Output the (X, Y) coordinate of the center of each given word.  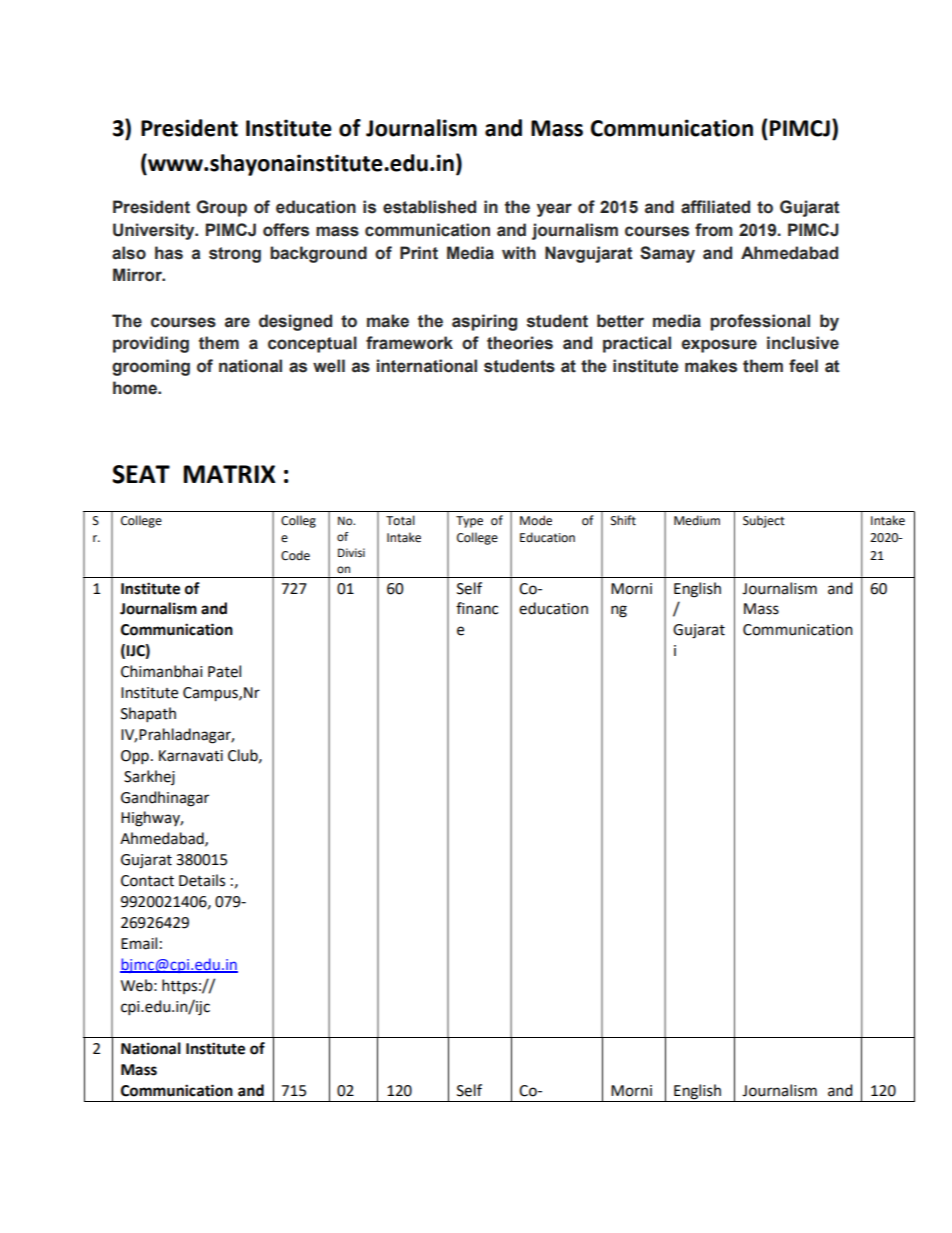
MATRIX (229, 474)
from (714, 230)
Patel (224, 671)
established (429, 207)
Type (469, 522)
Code (295, 555)
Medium (697, 520)
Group (221, 208)
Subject (764, 521)
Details (202, 880)
